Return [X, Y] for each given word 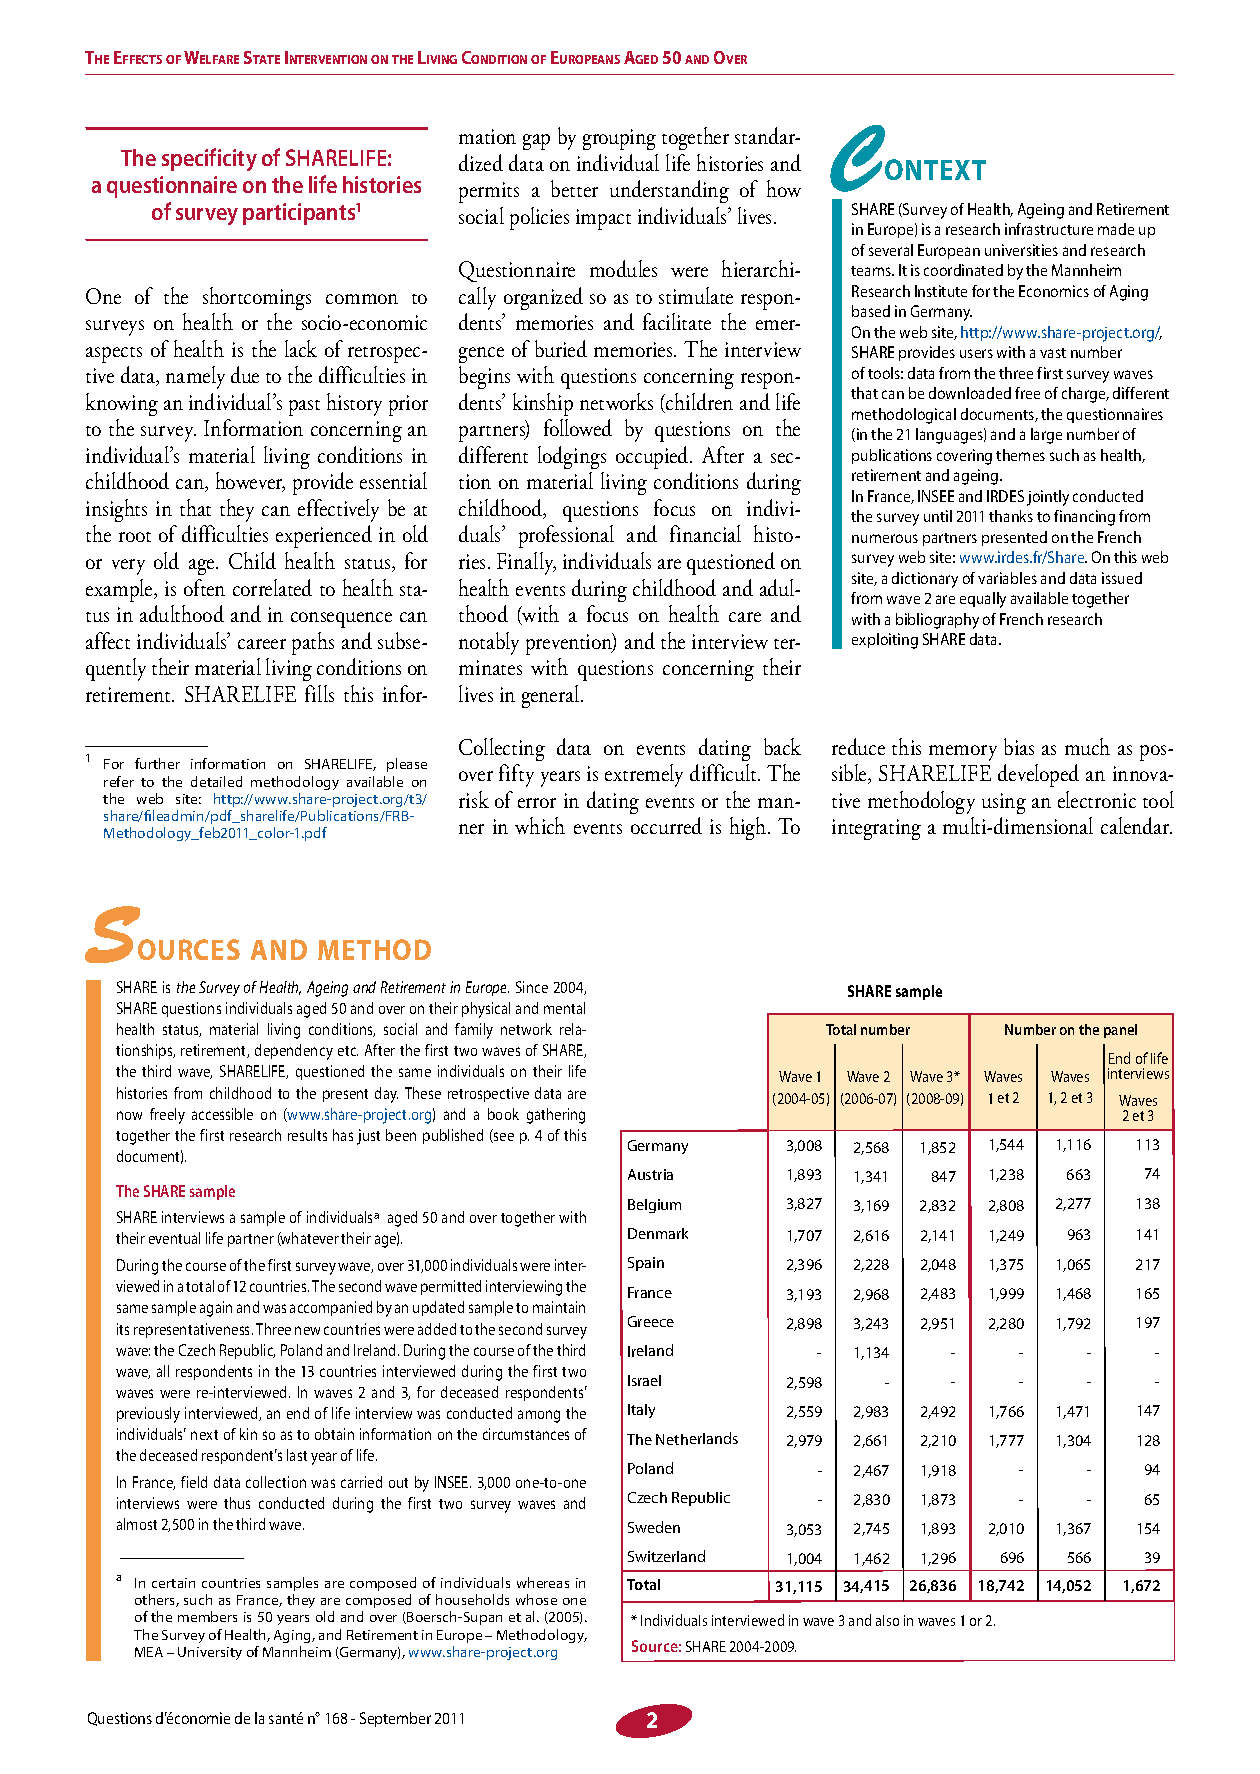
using [1004, 803]
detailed [216, 781]
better [574, 188]
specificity [209, 159]
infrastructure [1049, 229]
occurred [666, 825]
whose [536, 1599]
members [207, 1616]
